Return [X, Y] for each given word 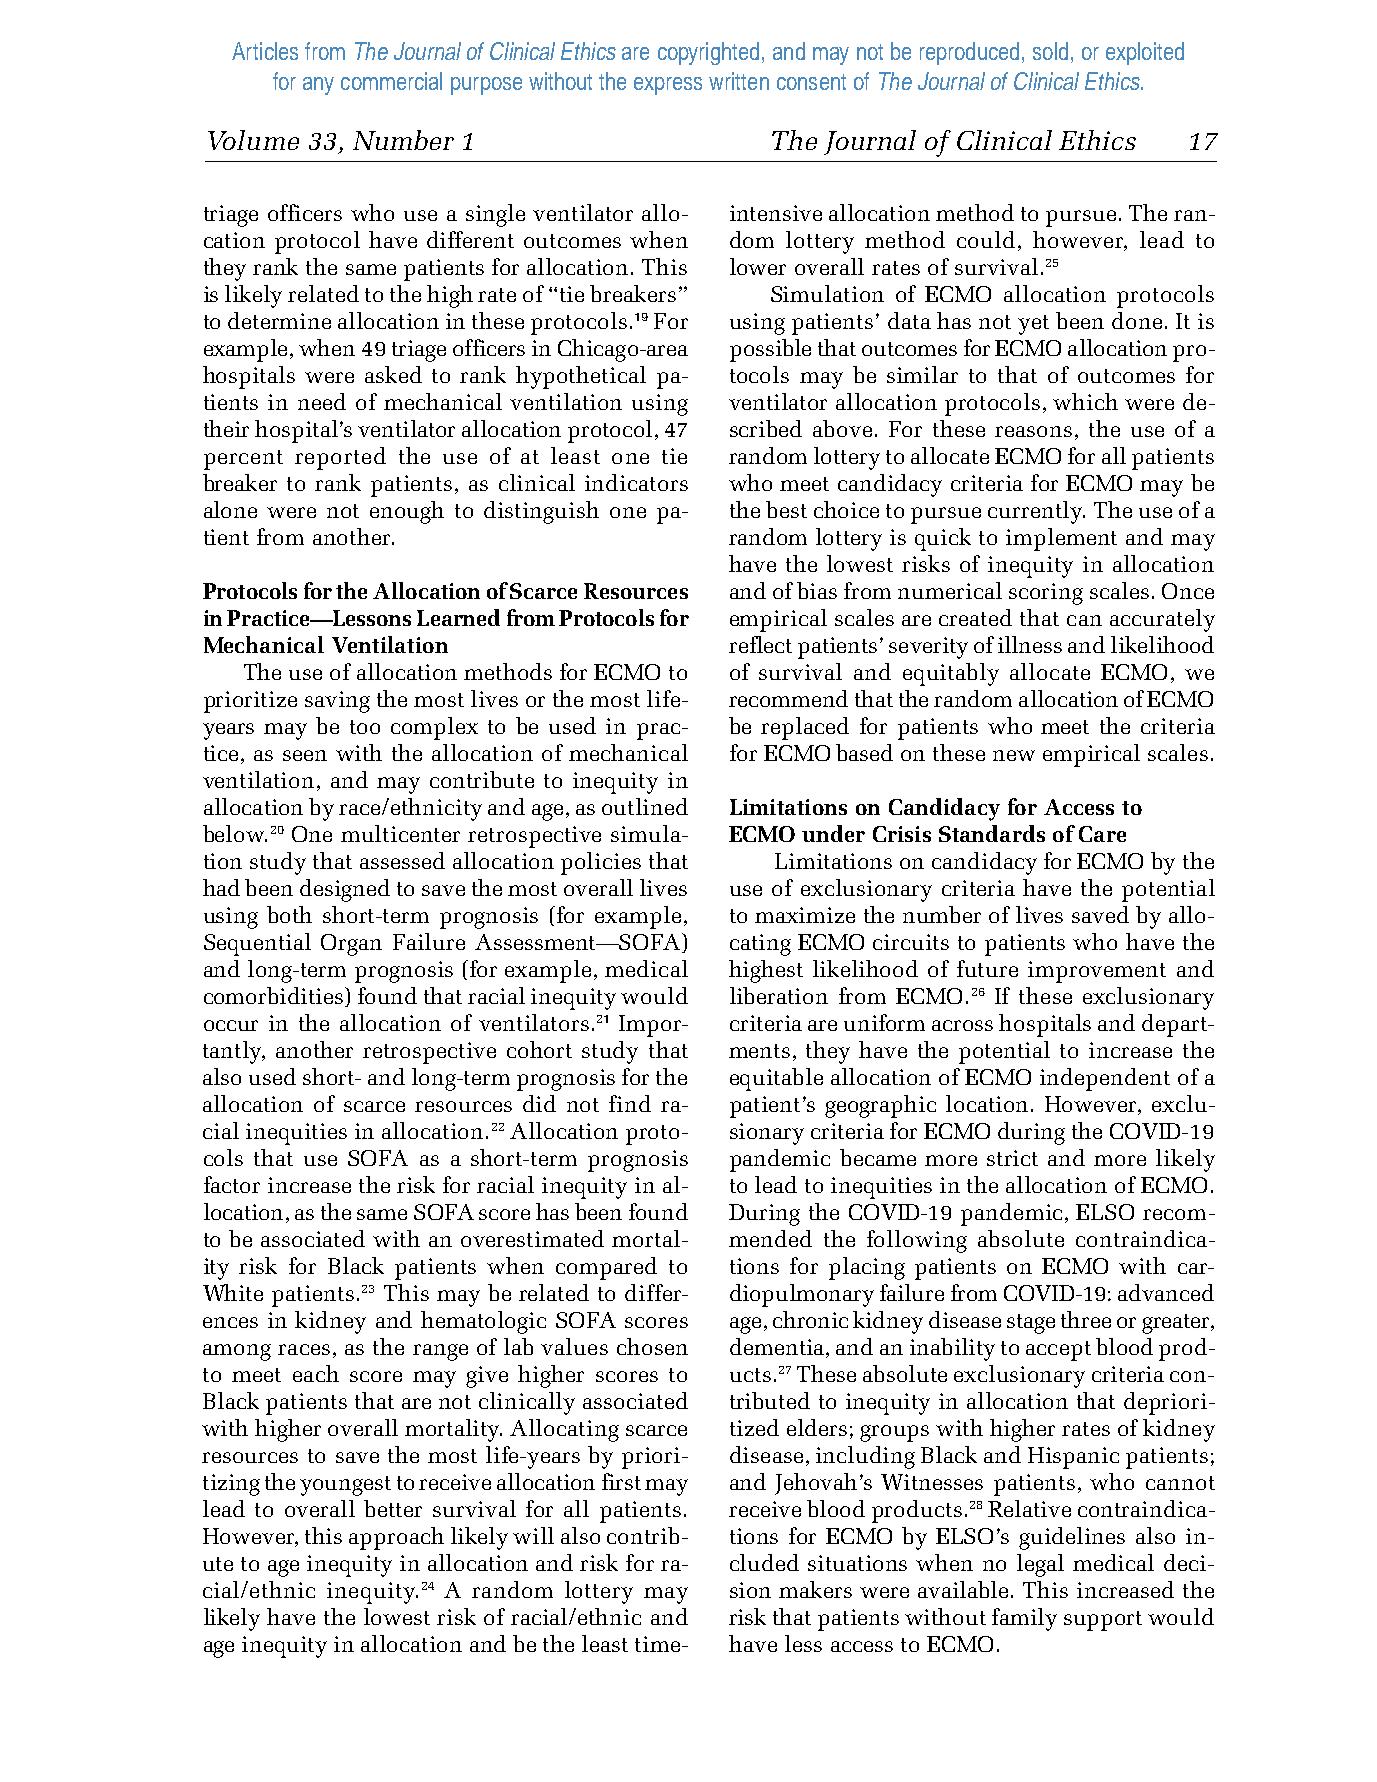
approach [396, 1538]
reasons [1033, 431]
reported [340, 458]
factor [232, 1184]
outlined [645, 806]
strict [1012, 1158]
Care [1102, 834]
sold [1050, 51]
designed [345, 890]
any [318, 86]
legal [1040, 1565]
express [668, 86]
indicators [636, 482]
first [621, 1481]
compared [606, 1268]
